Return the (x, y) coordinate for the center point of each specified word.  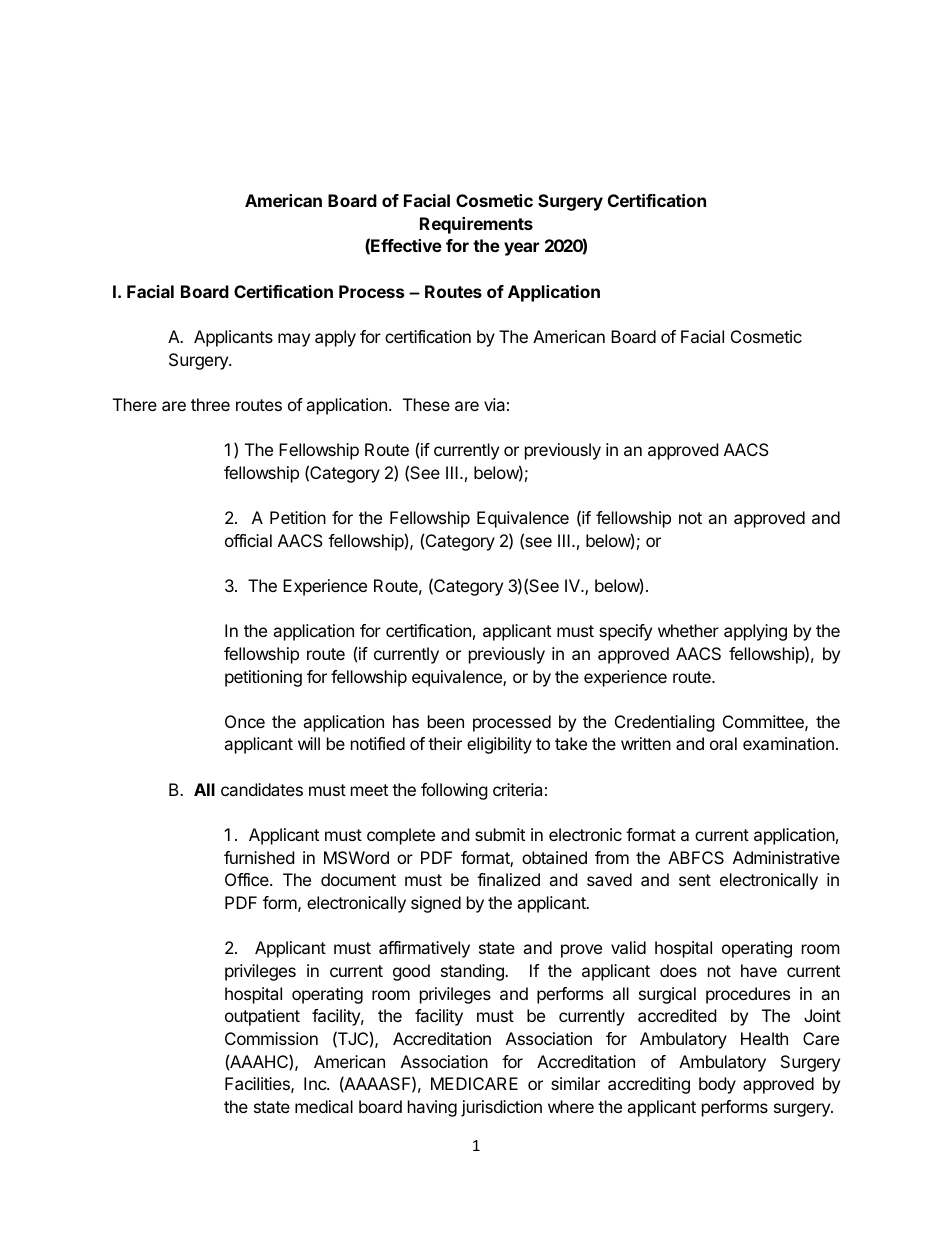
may (294, 340)
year (521, 249)
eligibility (499, 745)
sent (695, 880)
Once (245, 721)
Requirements (476, 225)
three (210, 404)
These (426, 404)
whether (688, 630)
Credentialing (665, 723)
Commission (271, 1038)
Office (248, 879)
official (248, 540)
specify (625, 632)
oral (723, 743)
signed (436, 904)
